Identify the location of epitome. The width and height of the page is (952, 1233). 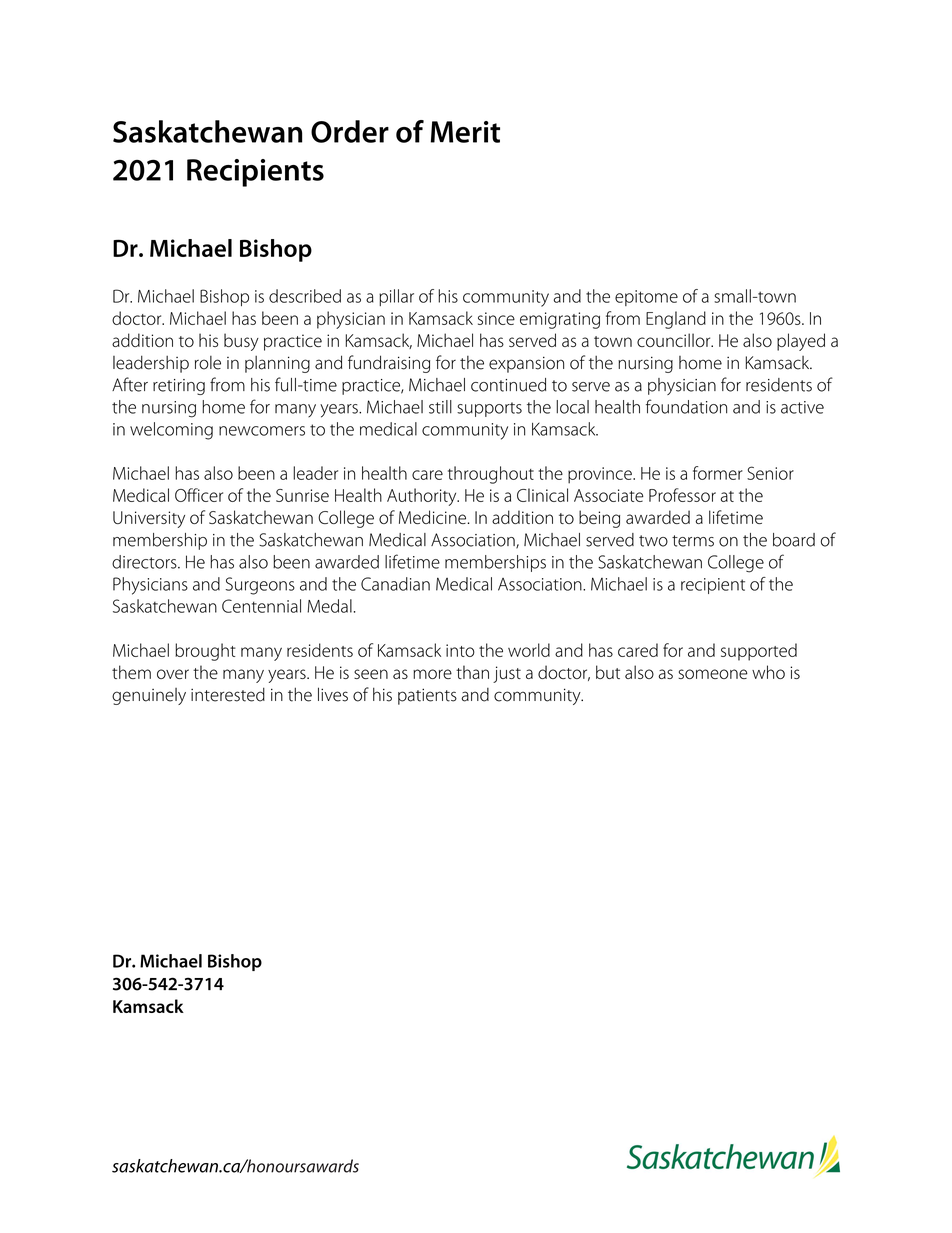
(646, 298).
